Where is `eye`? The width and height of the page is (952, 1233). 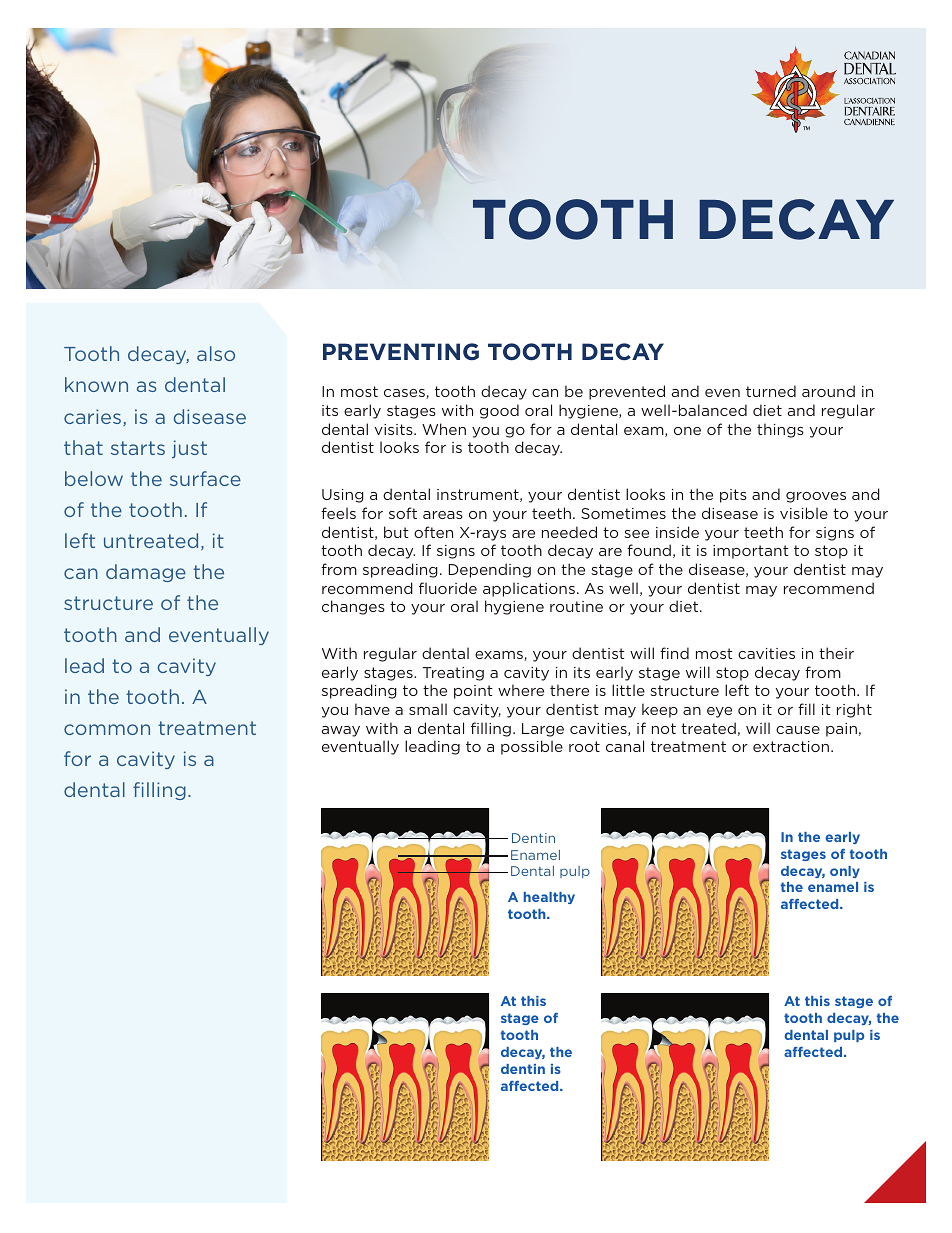
eye is located at coordinates (719, 712).
